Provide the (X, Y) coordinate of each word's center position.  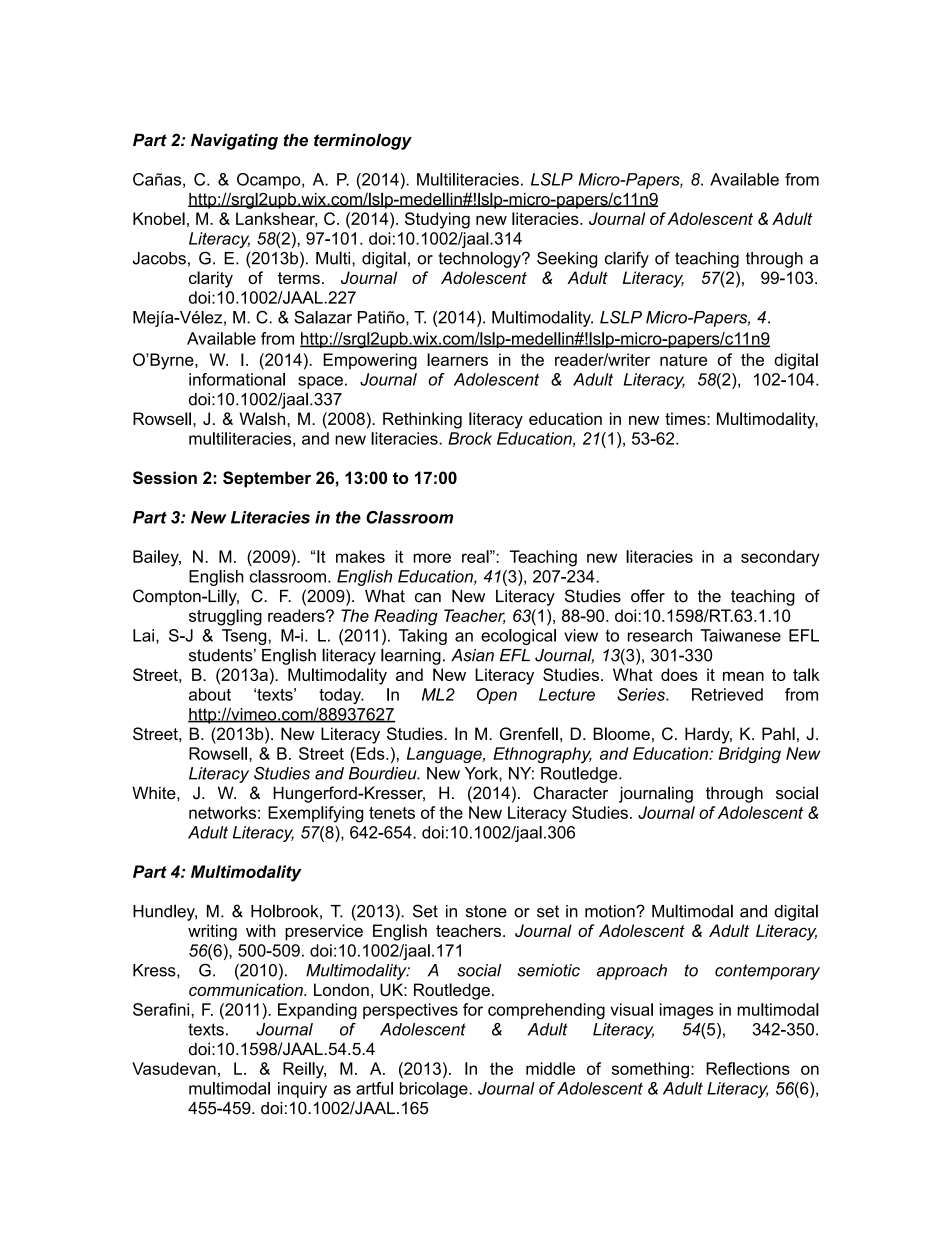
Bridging (750, 755)
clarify (627, 259)
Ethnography (542, 755)
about (210, 694)
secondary (780, 558)
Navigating (234, 141)
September (267, 479)
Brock (470, 438)
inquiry (302, 1090)
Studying (437, 220)
